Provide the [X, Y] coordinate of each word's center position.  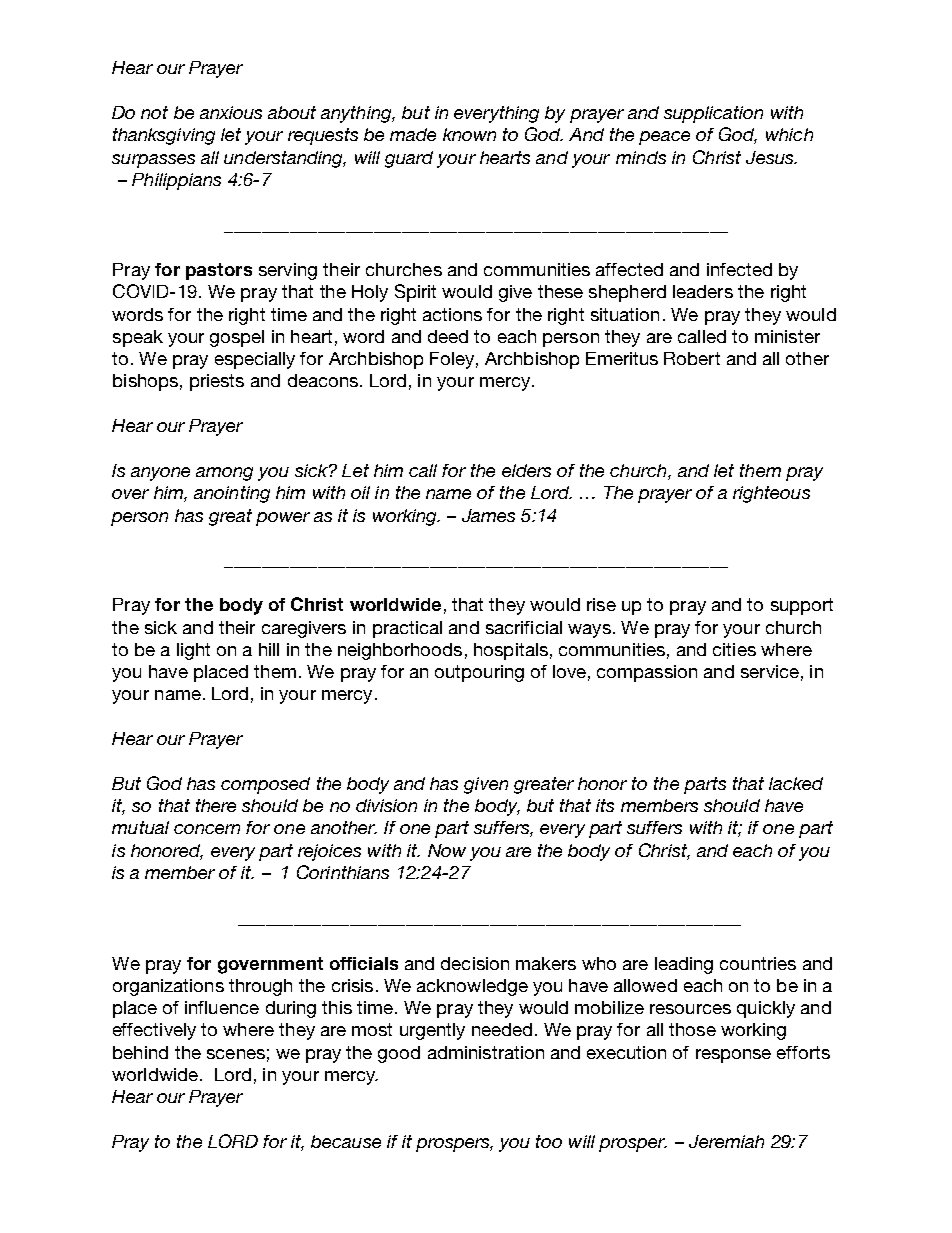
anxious [231, 112]
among [224, 474]
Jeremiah [726, 1141]
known [469, 134]
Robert [692, 358]
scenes [236, 1054]
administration [486, 1052]
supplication [713, 114]
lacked [796, 783]
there [216, 805]
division [386, 805]
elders [526, 470]
